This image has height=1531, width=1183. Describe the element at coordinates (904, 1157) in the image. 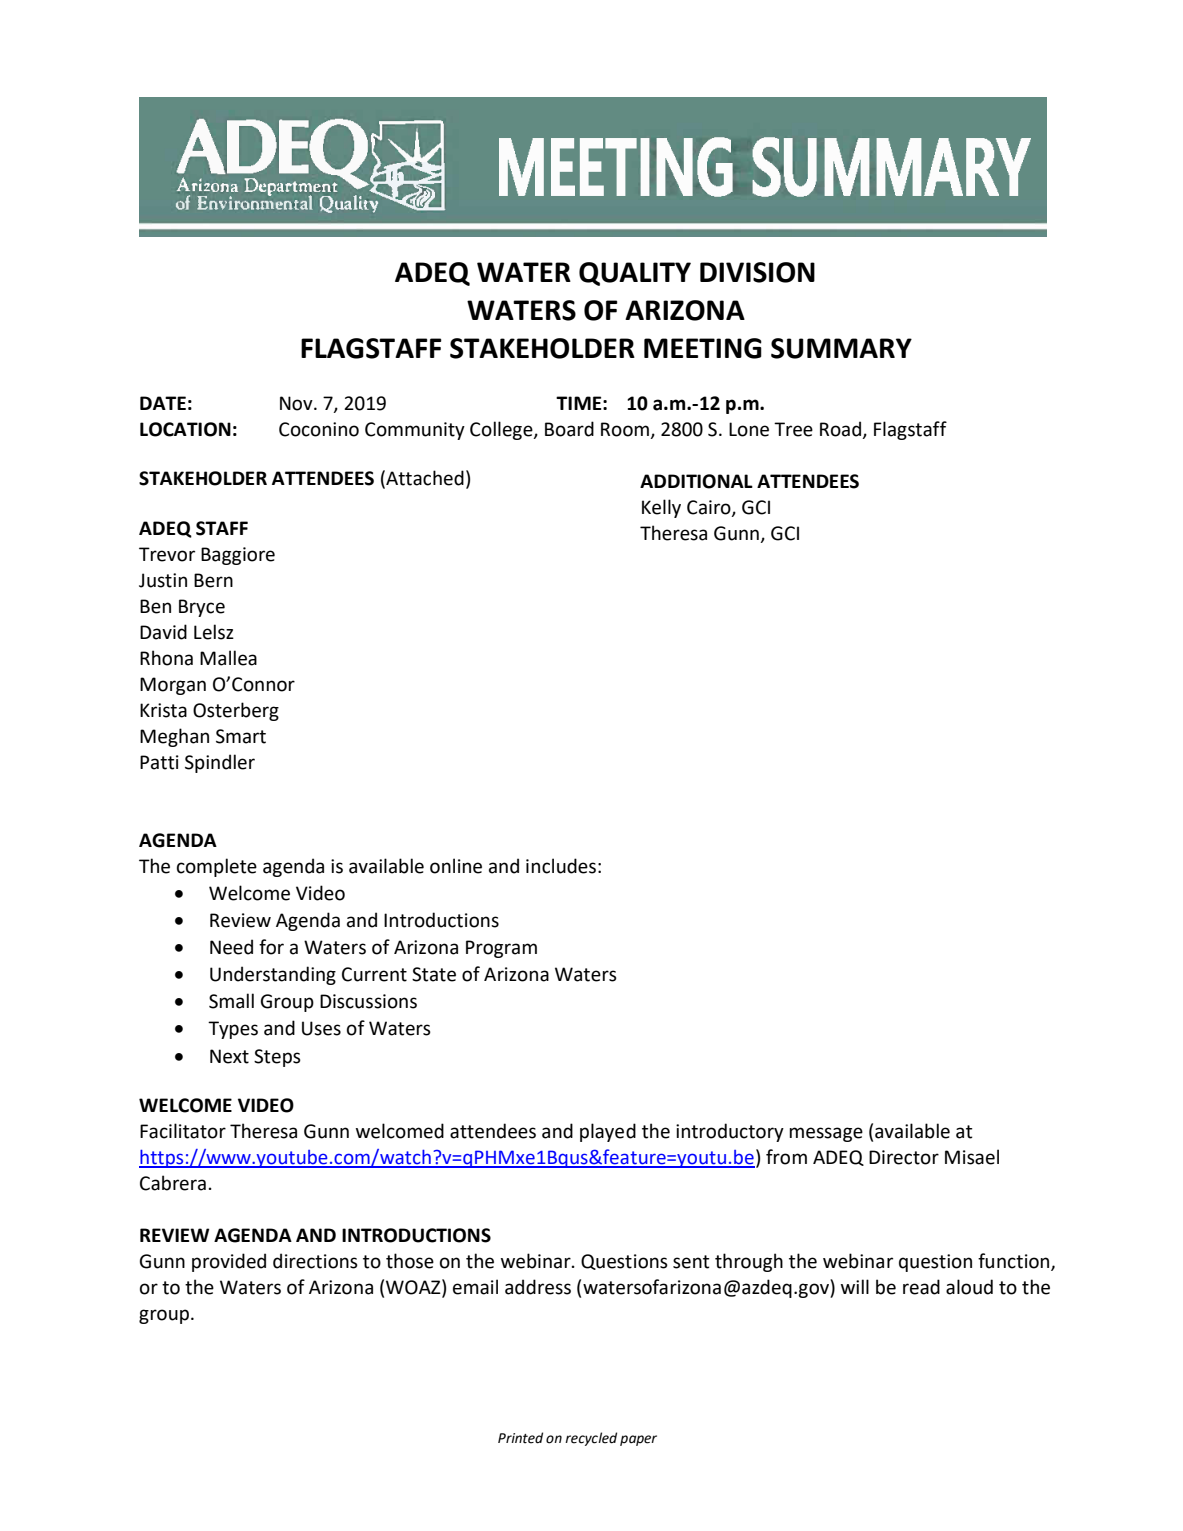

I see `Director` at that location.
